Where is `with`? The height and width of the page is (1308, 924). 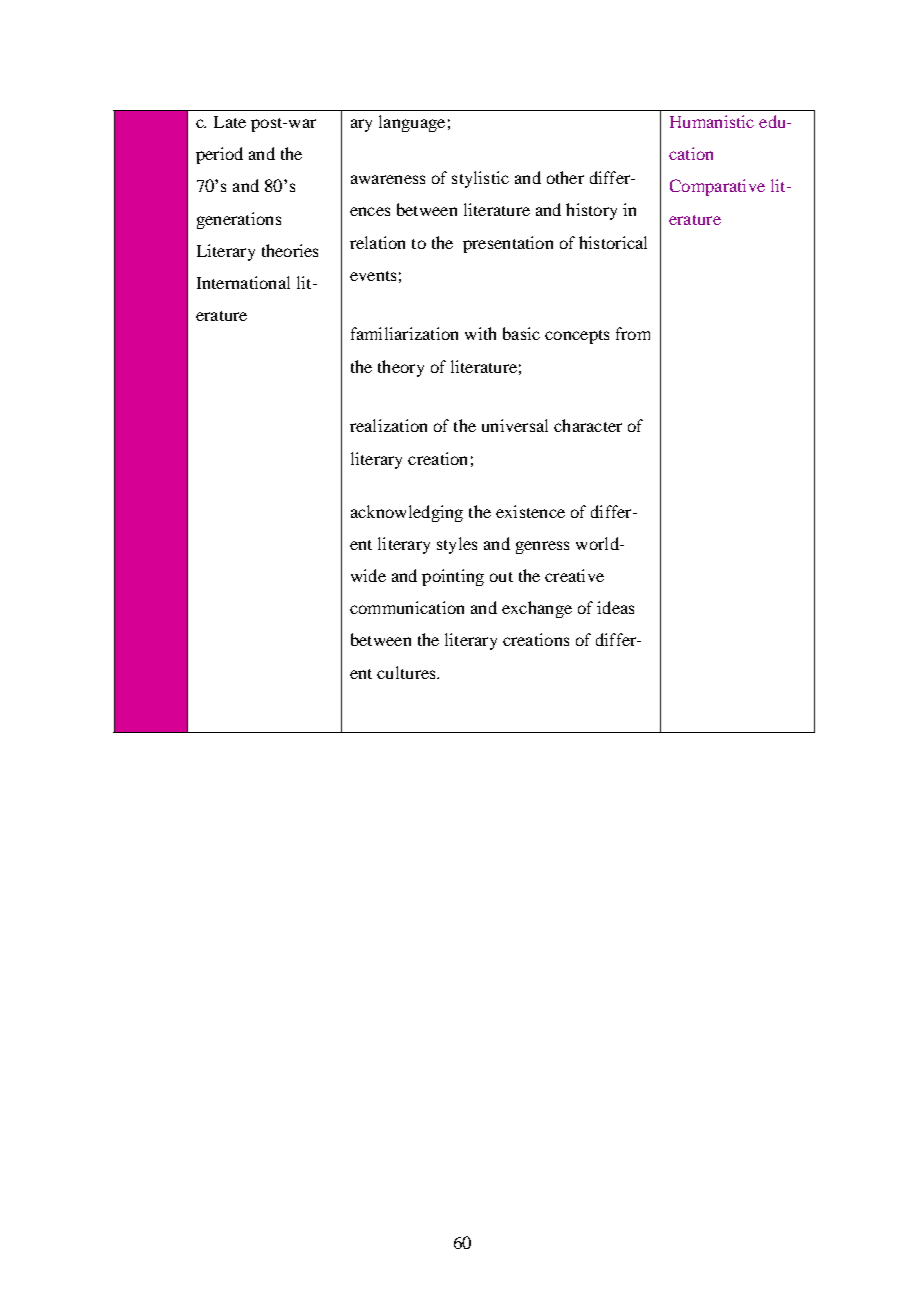 with is located at coordinates (480, 333).
